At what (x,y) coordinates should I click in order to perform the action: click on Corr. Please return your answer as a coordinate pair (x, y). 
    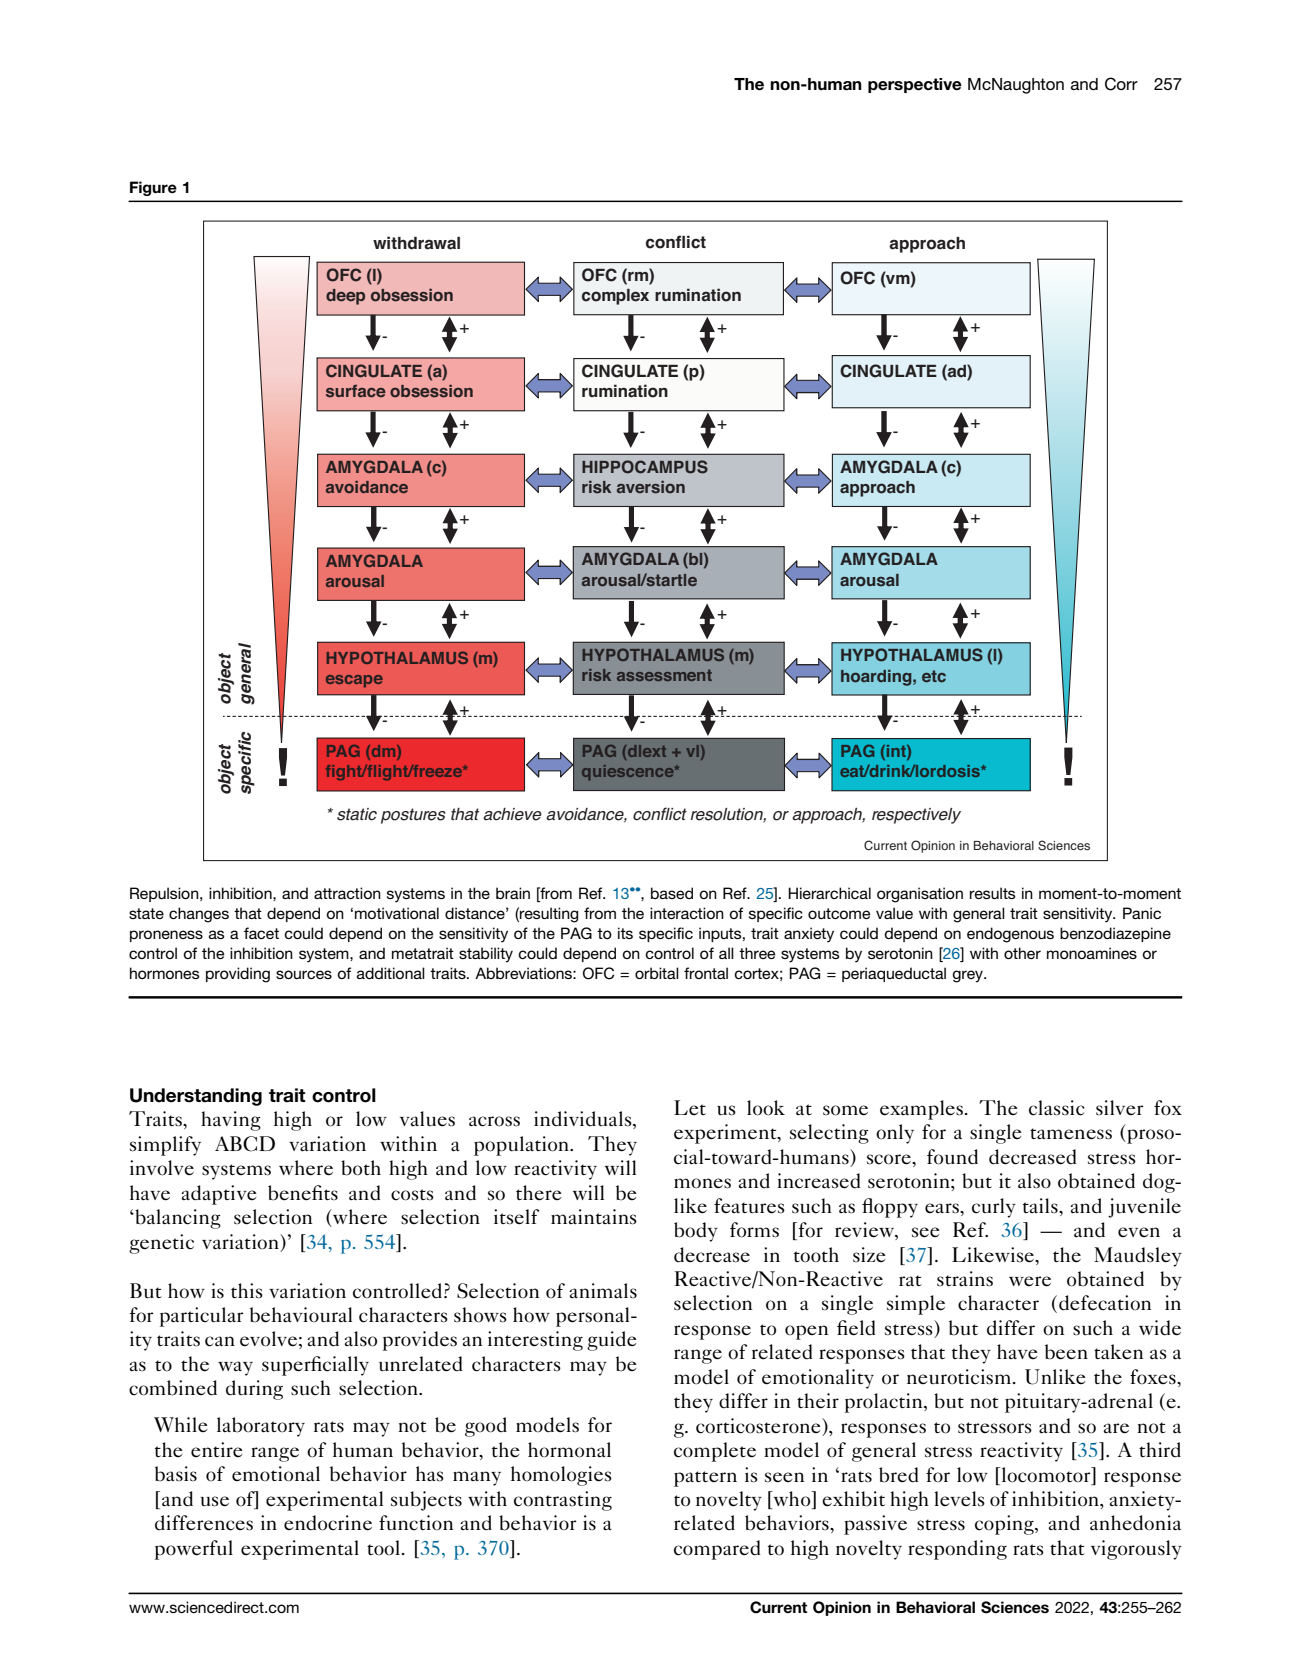
    Looking at the image, I should click on (1121, 84).
